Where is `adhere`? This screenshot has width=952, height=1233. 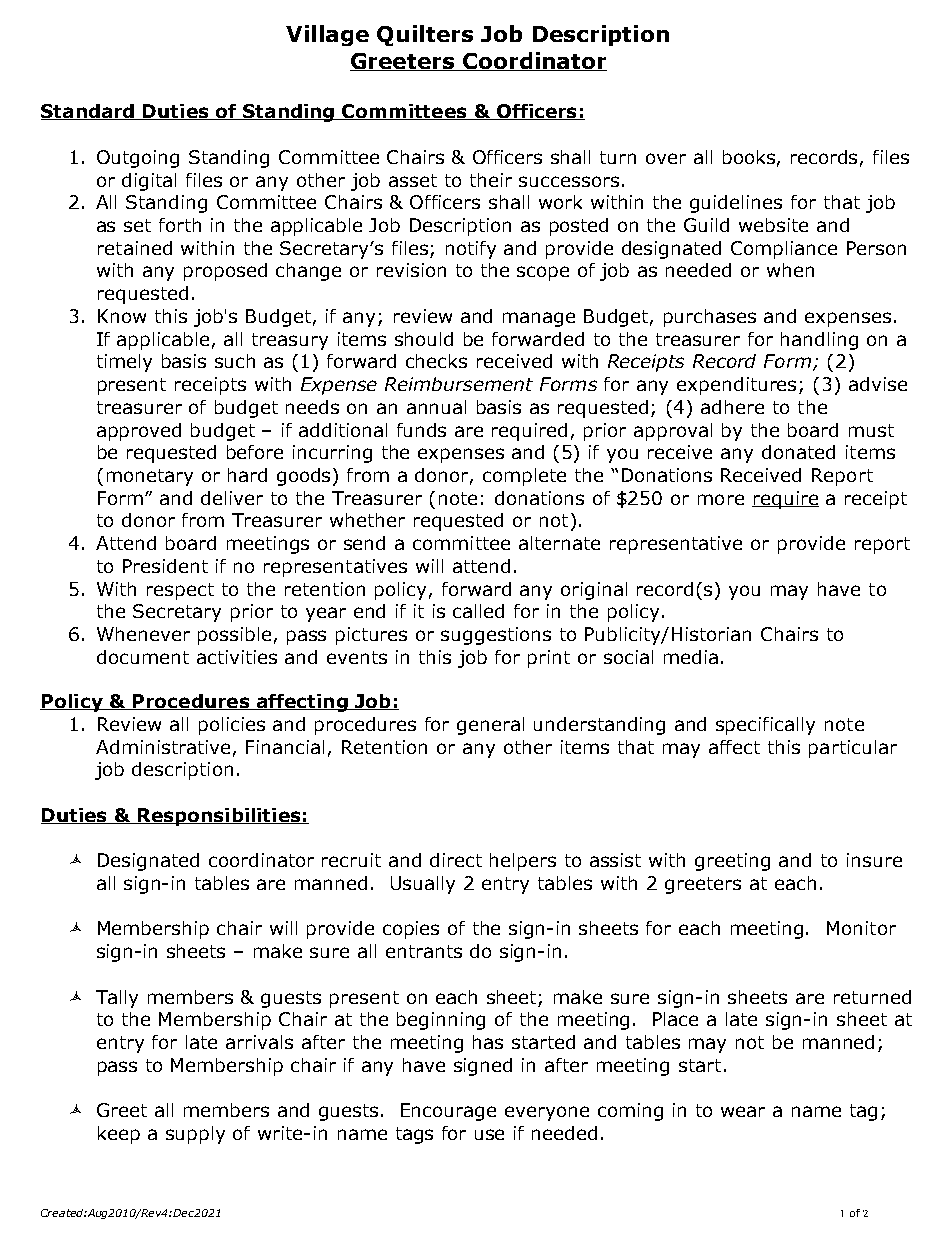 adhere is located at coordinates (732, 407).
